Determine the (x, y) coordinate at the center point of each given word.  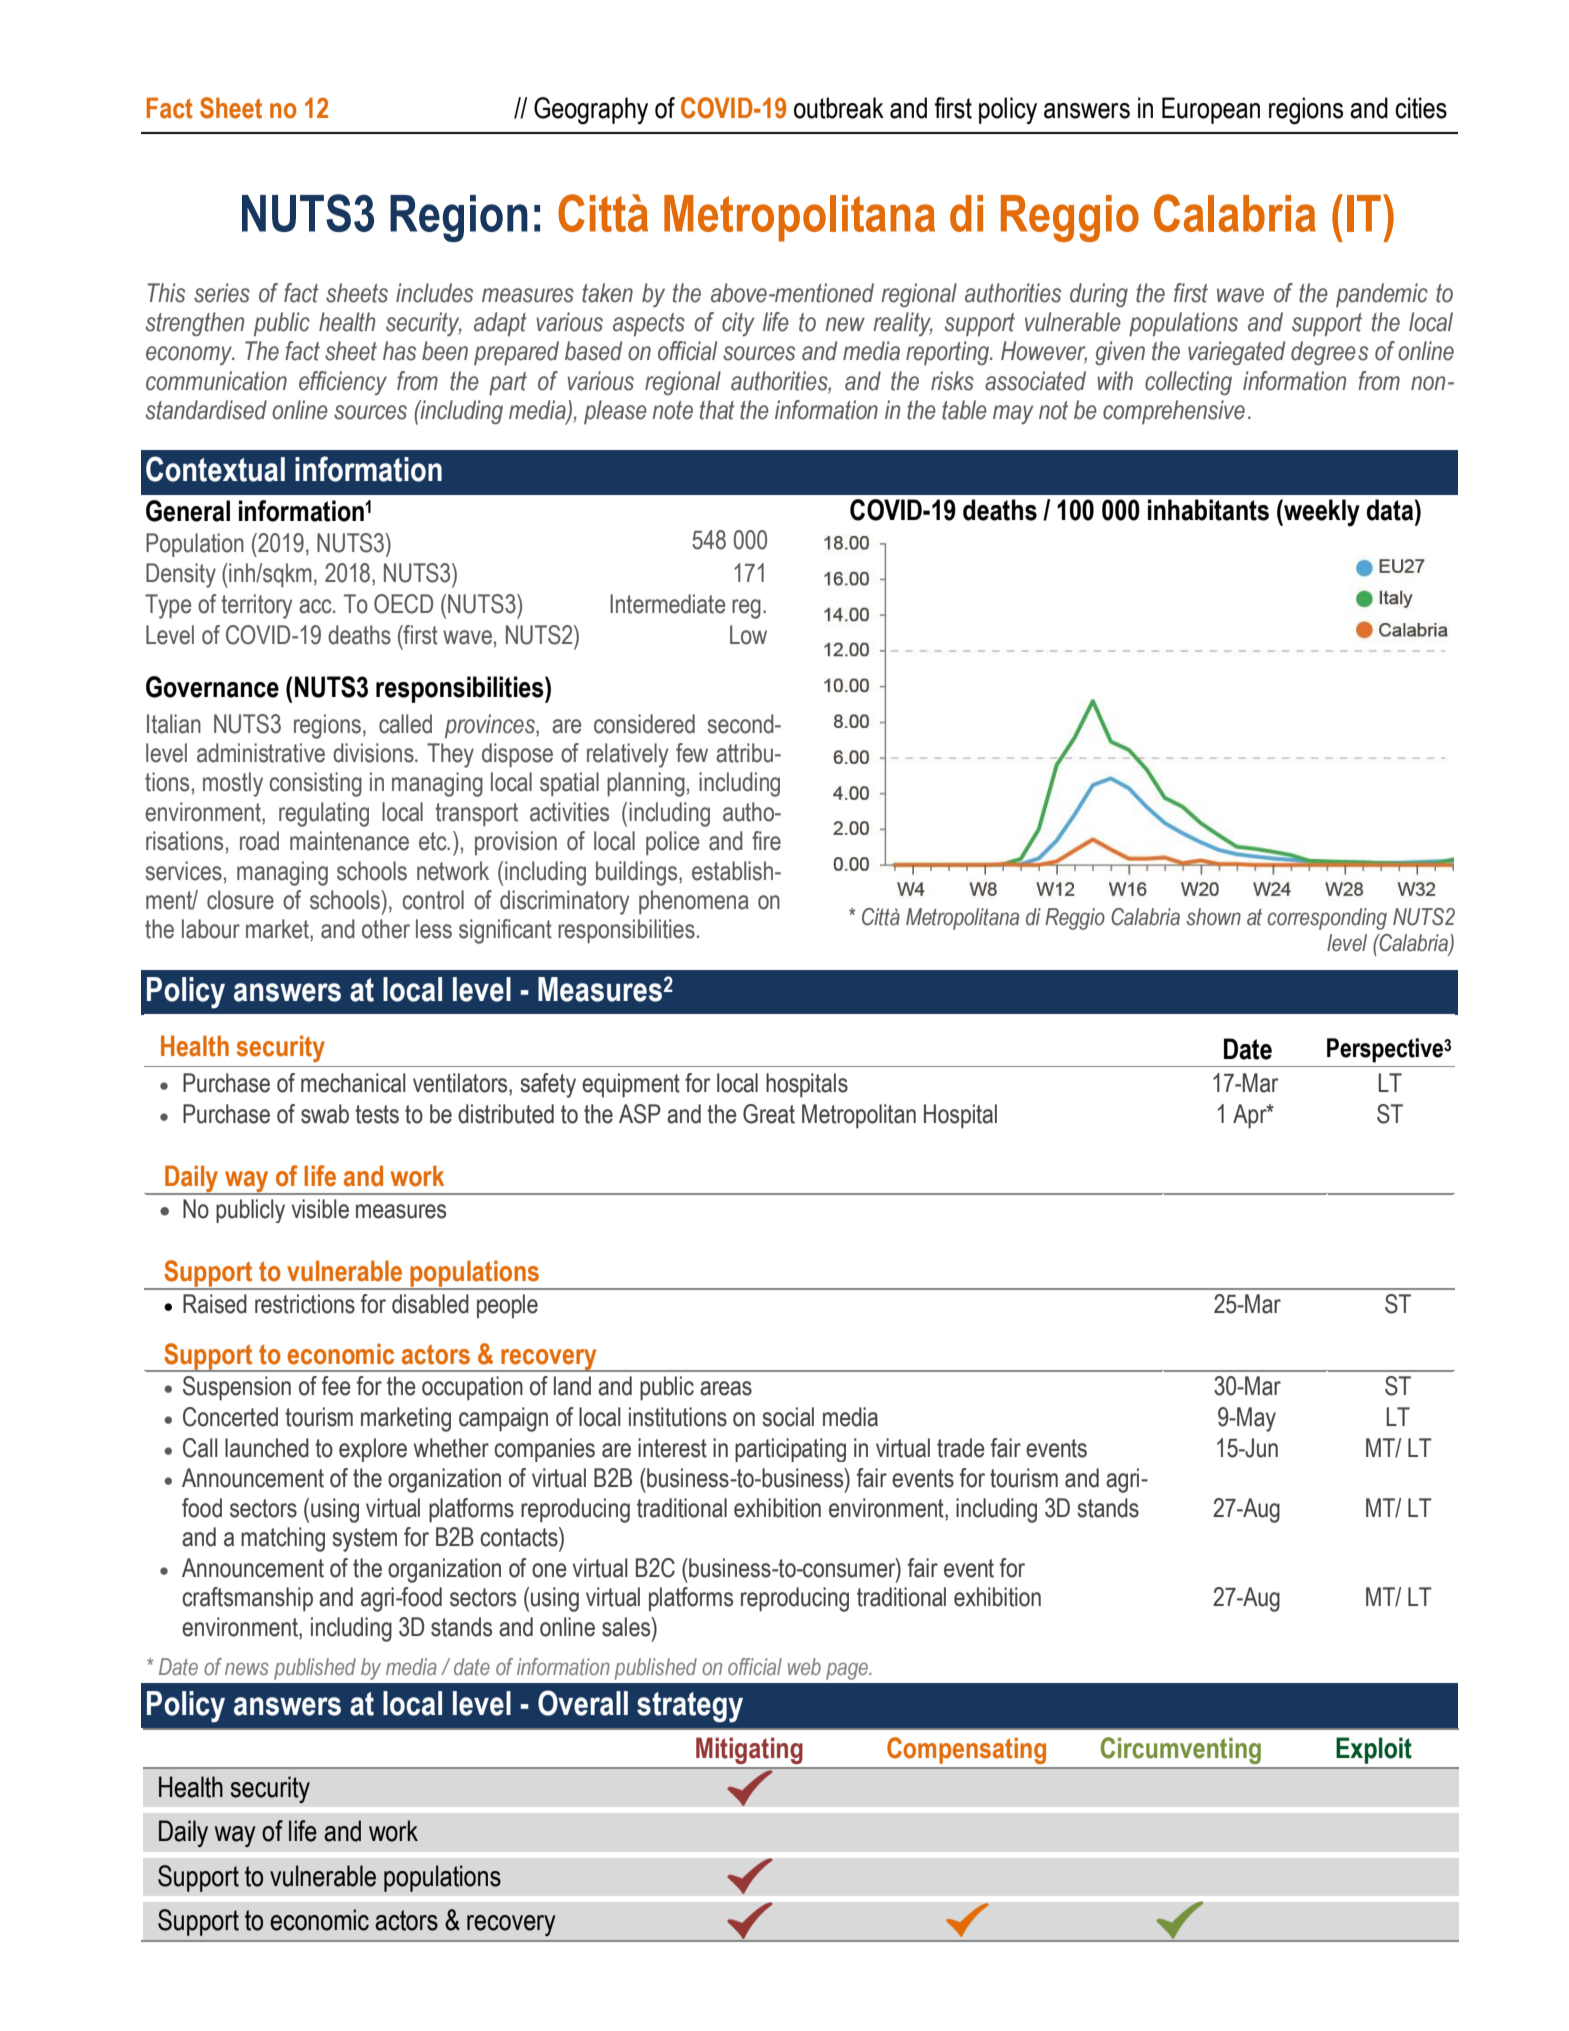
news (247, 1668)
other (386, 929)
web (804, 1666)
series (222, 293)
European (1211, 110)
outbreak (839, 108)
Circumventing (1181, 1750)
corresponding (1327, 919)
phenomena (694, 902)
